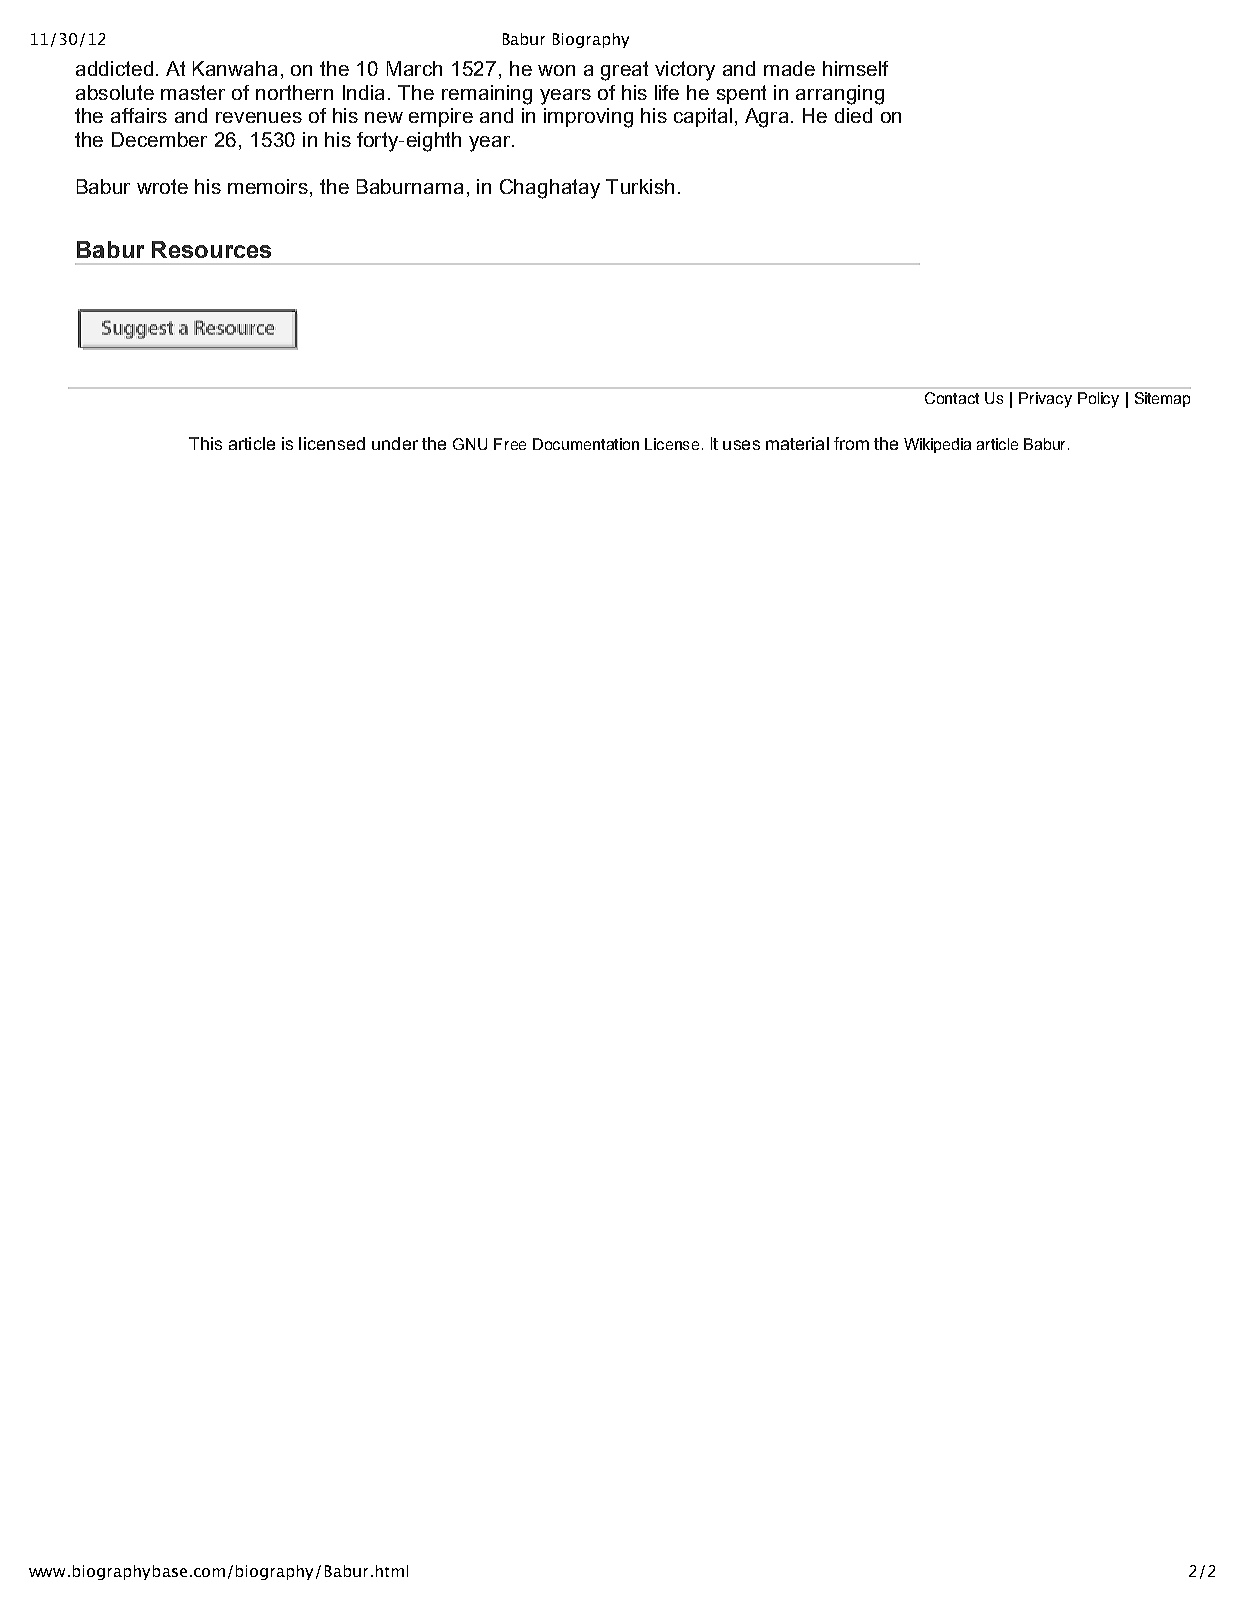  What do you see at coordinates (952, 398) in the screenshot?
I see `Contact` at bounding box center [952, 398].
